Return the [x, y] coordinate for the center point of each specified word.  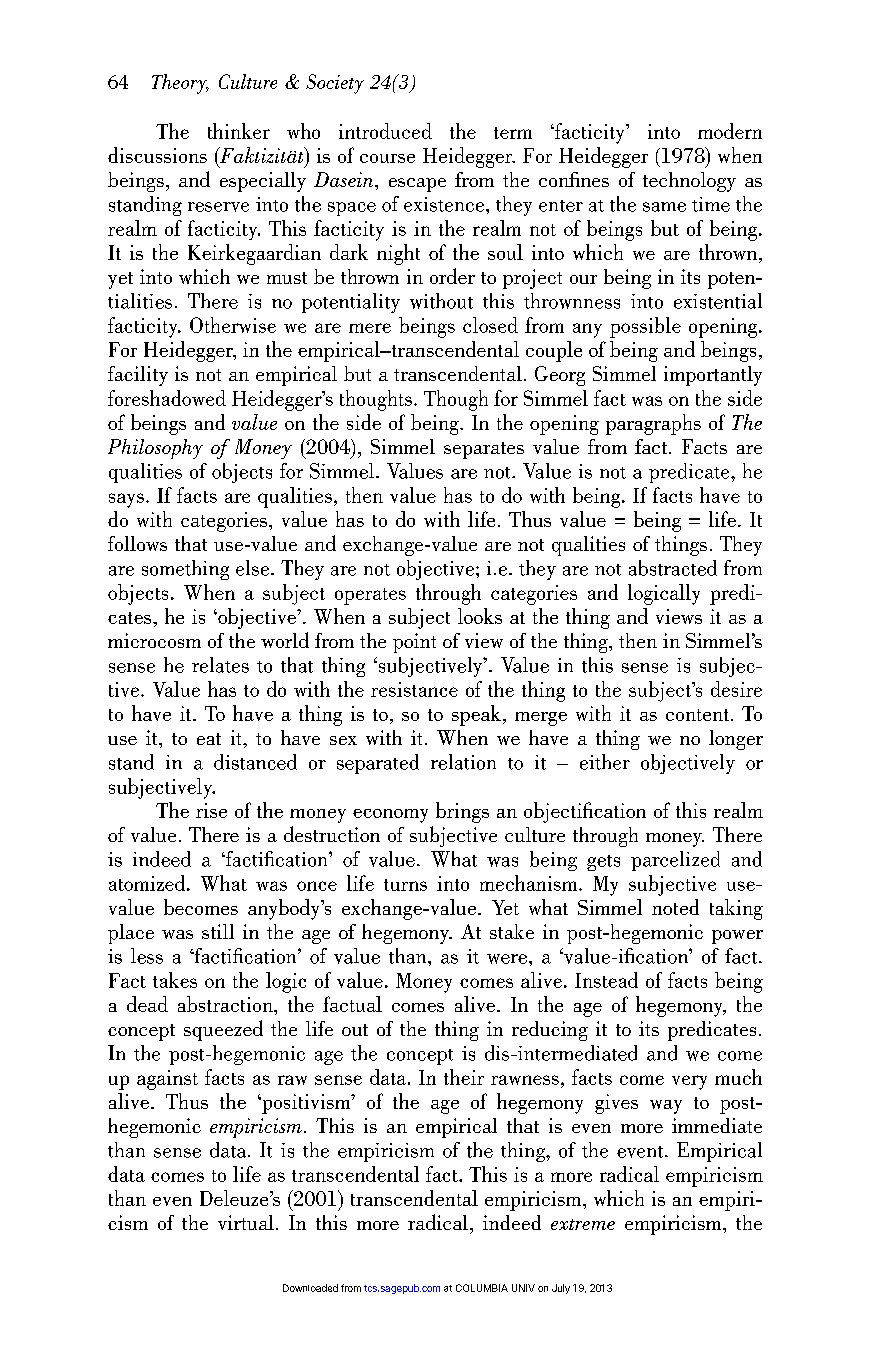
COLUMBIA [482, 1288]
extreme [583, 1224]
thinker [239, 131]
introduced [385, 131]
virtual [246, 1222]
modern [730, 131]
